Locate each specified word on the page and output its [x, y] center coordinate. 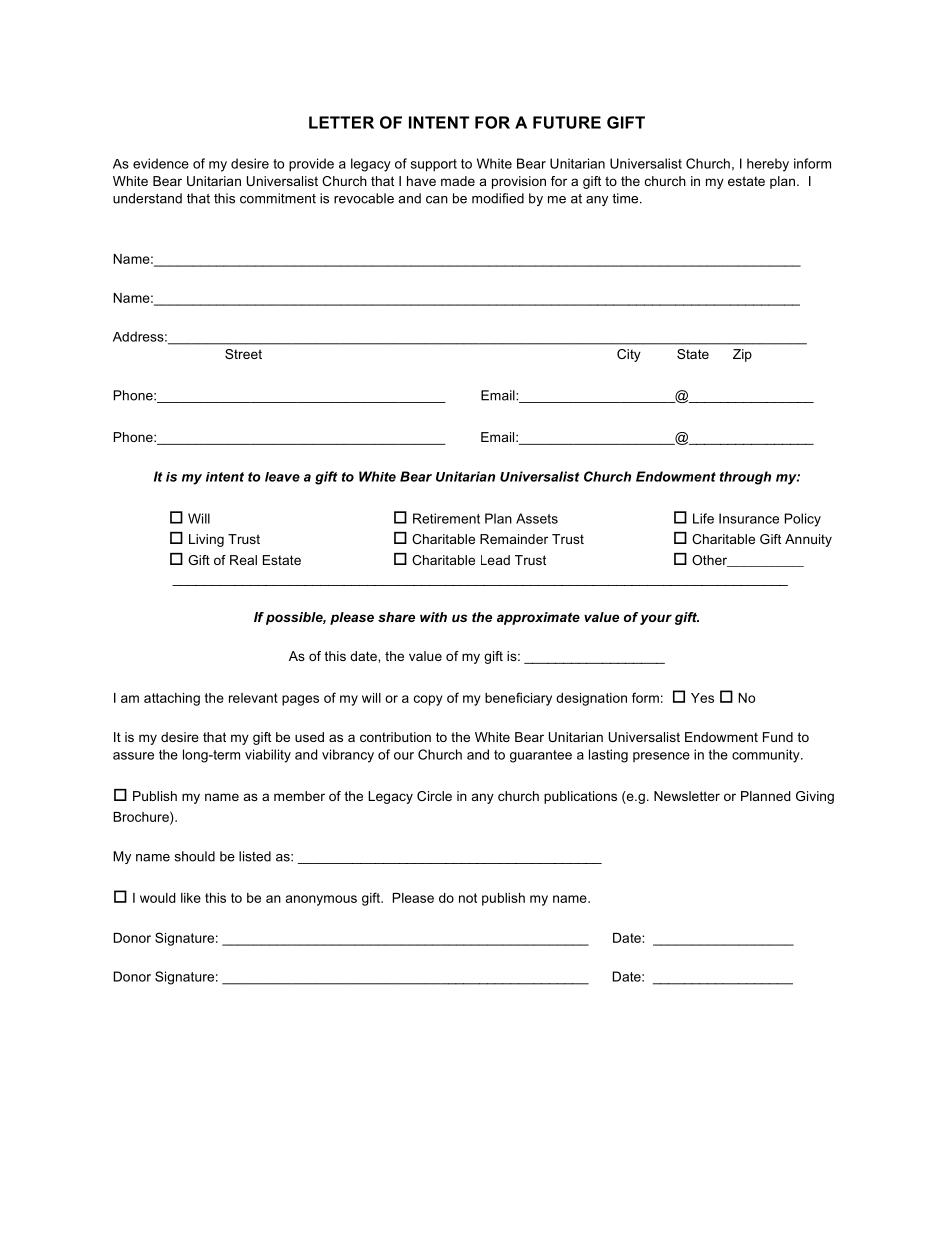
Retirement [446, 518]
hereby [768, 165]
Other [710, 561]
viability [268, 756]
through [745, 478]
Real [243, 560]
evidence [161, 163]
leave [282, 477]
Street [243, 354]
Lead [495, 560]
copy [428, 700]
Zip [742, 355]
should [195, 856]
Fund [778, 737]
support [434, 165]
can [437, 200]
